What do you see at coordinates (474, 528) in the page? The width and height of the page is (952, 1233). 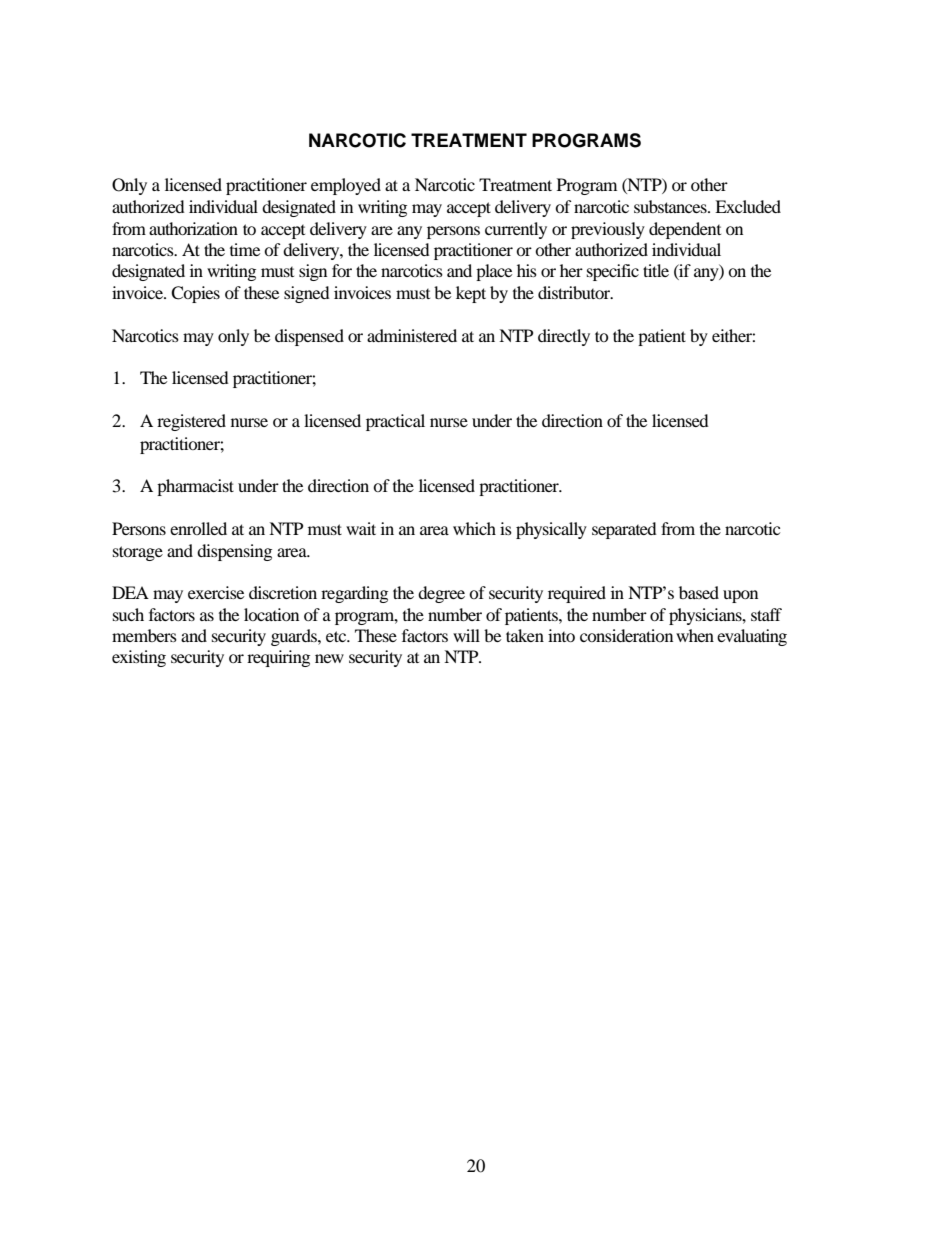 I see `which` at bounding box center [474, 528].
